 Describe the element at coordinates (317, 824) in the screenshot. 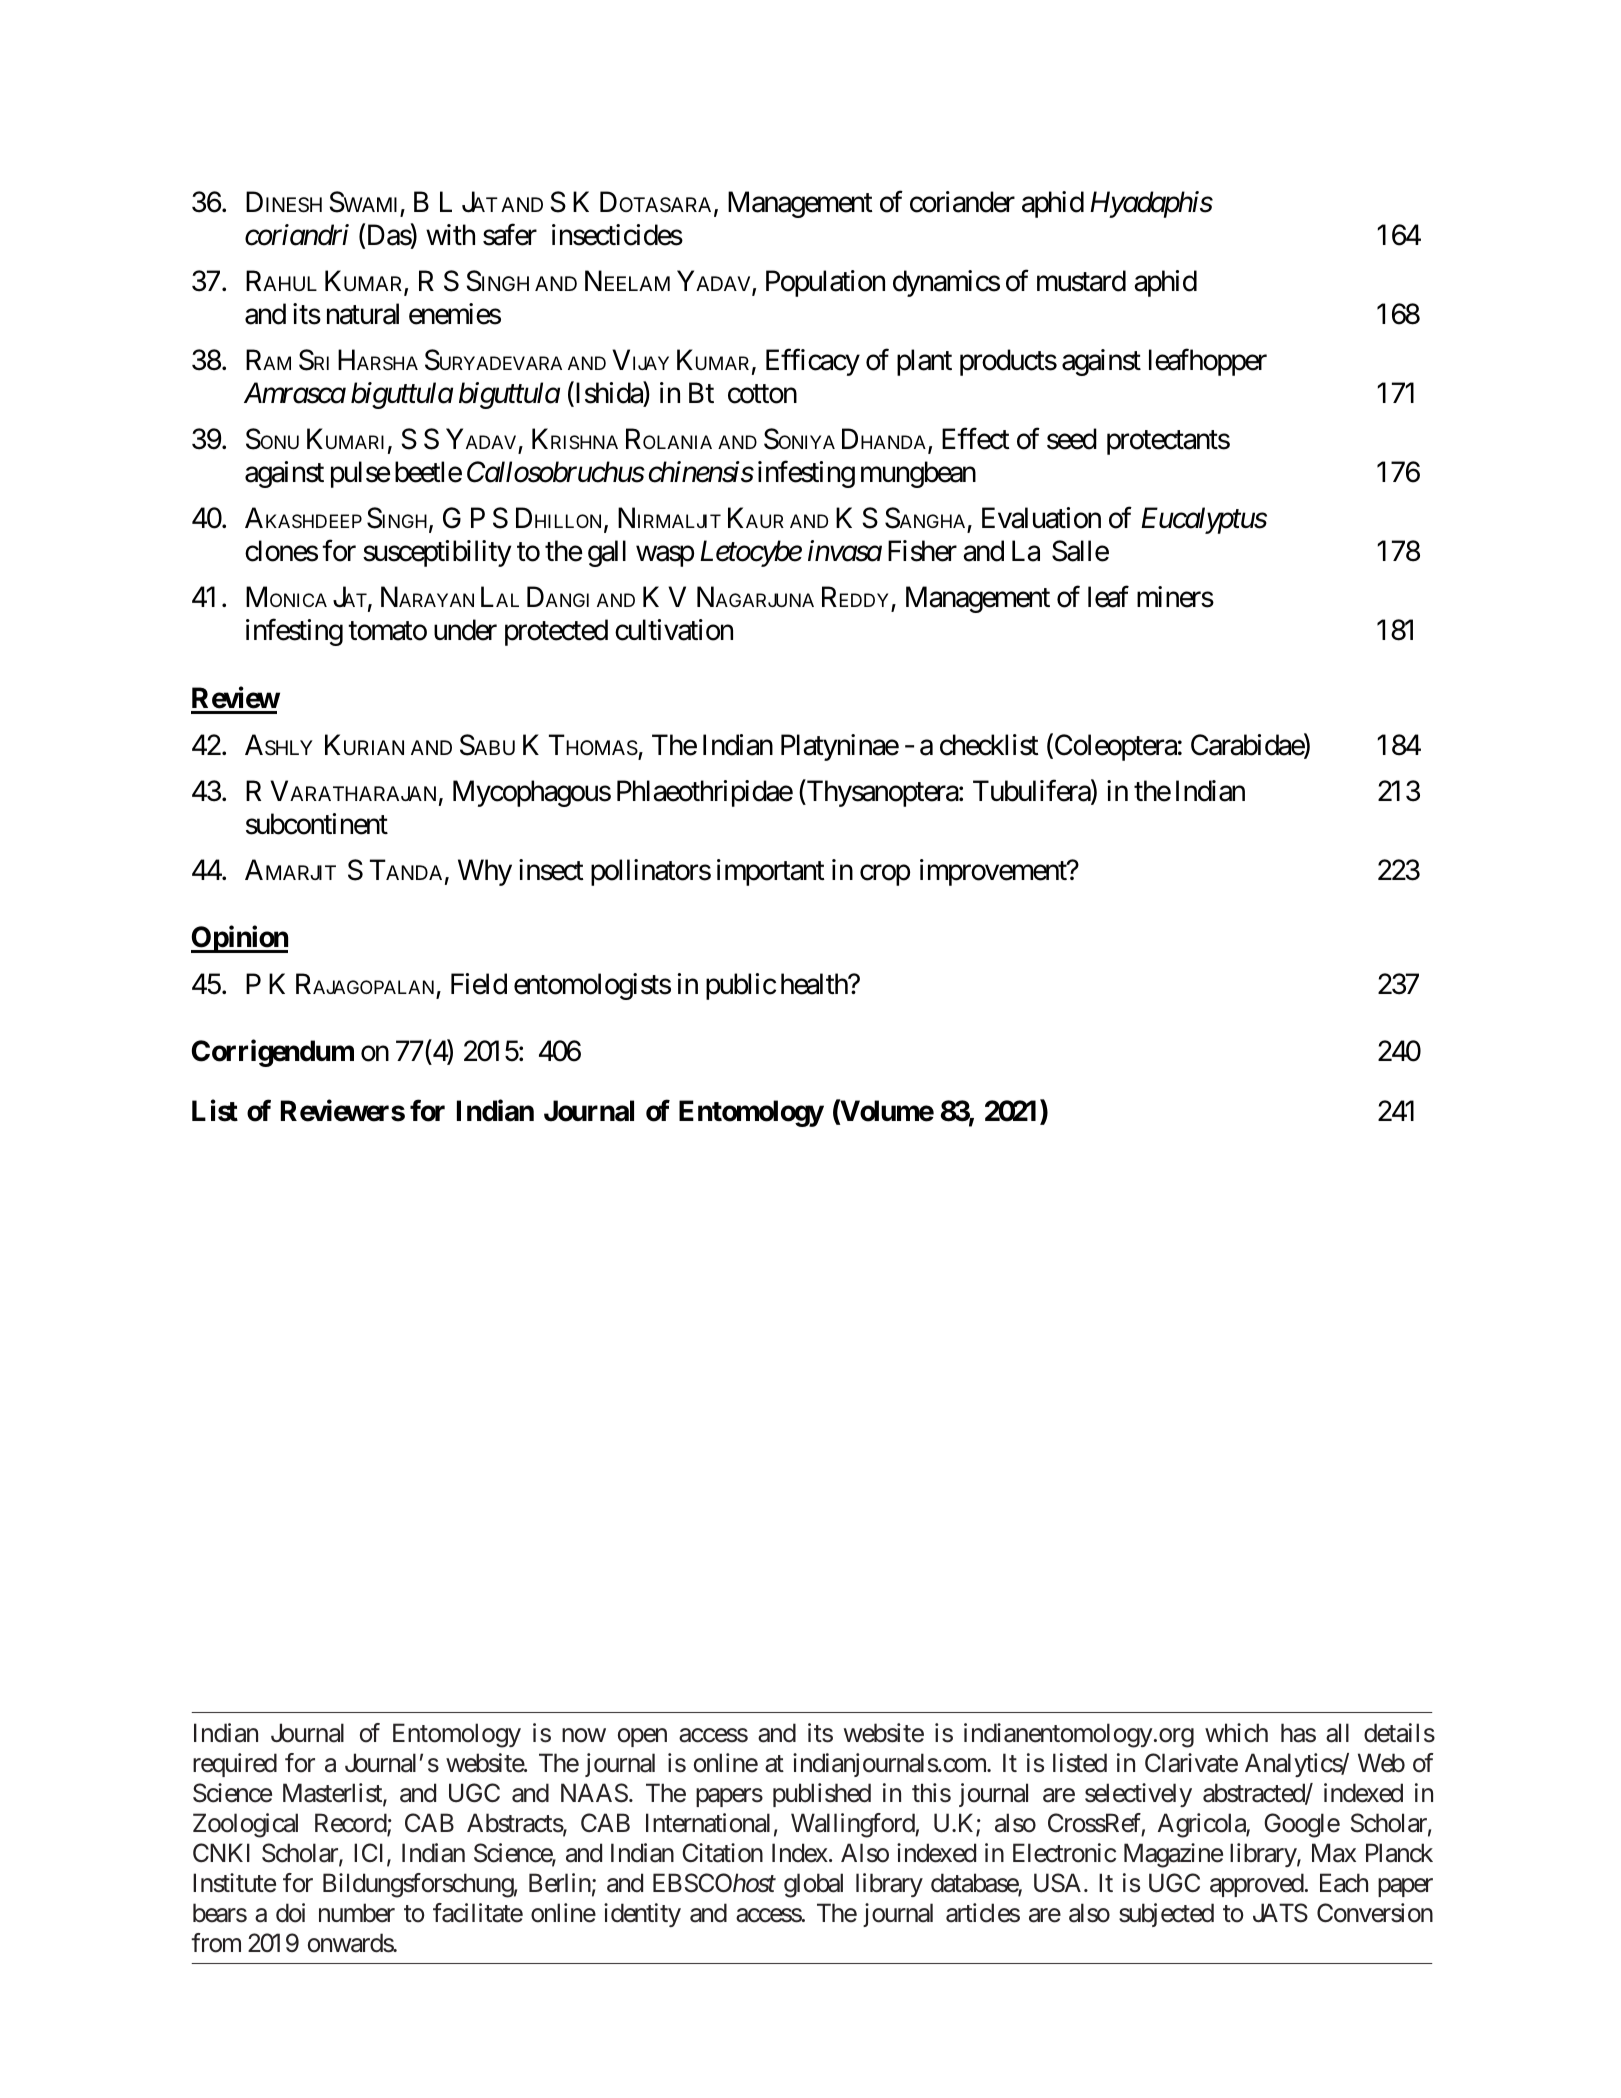

I see `subcontinent` at that location.
